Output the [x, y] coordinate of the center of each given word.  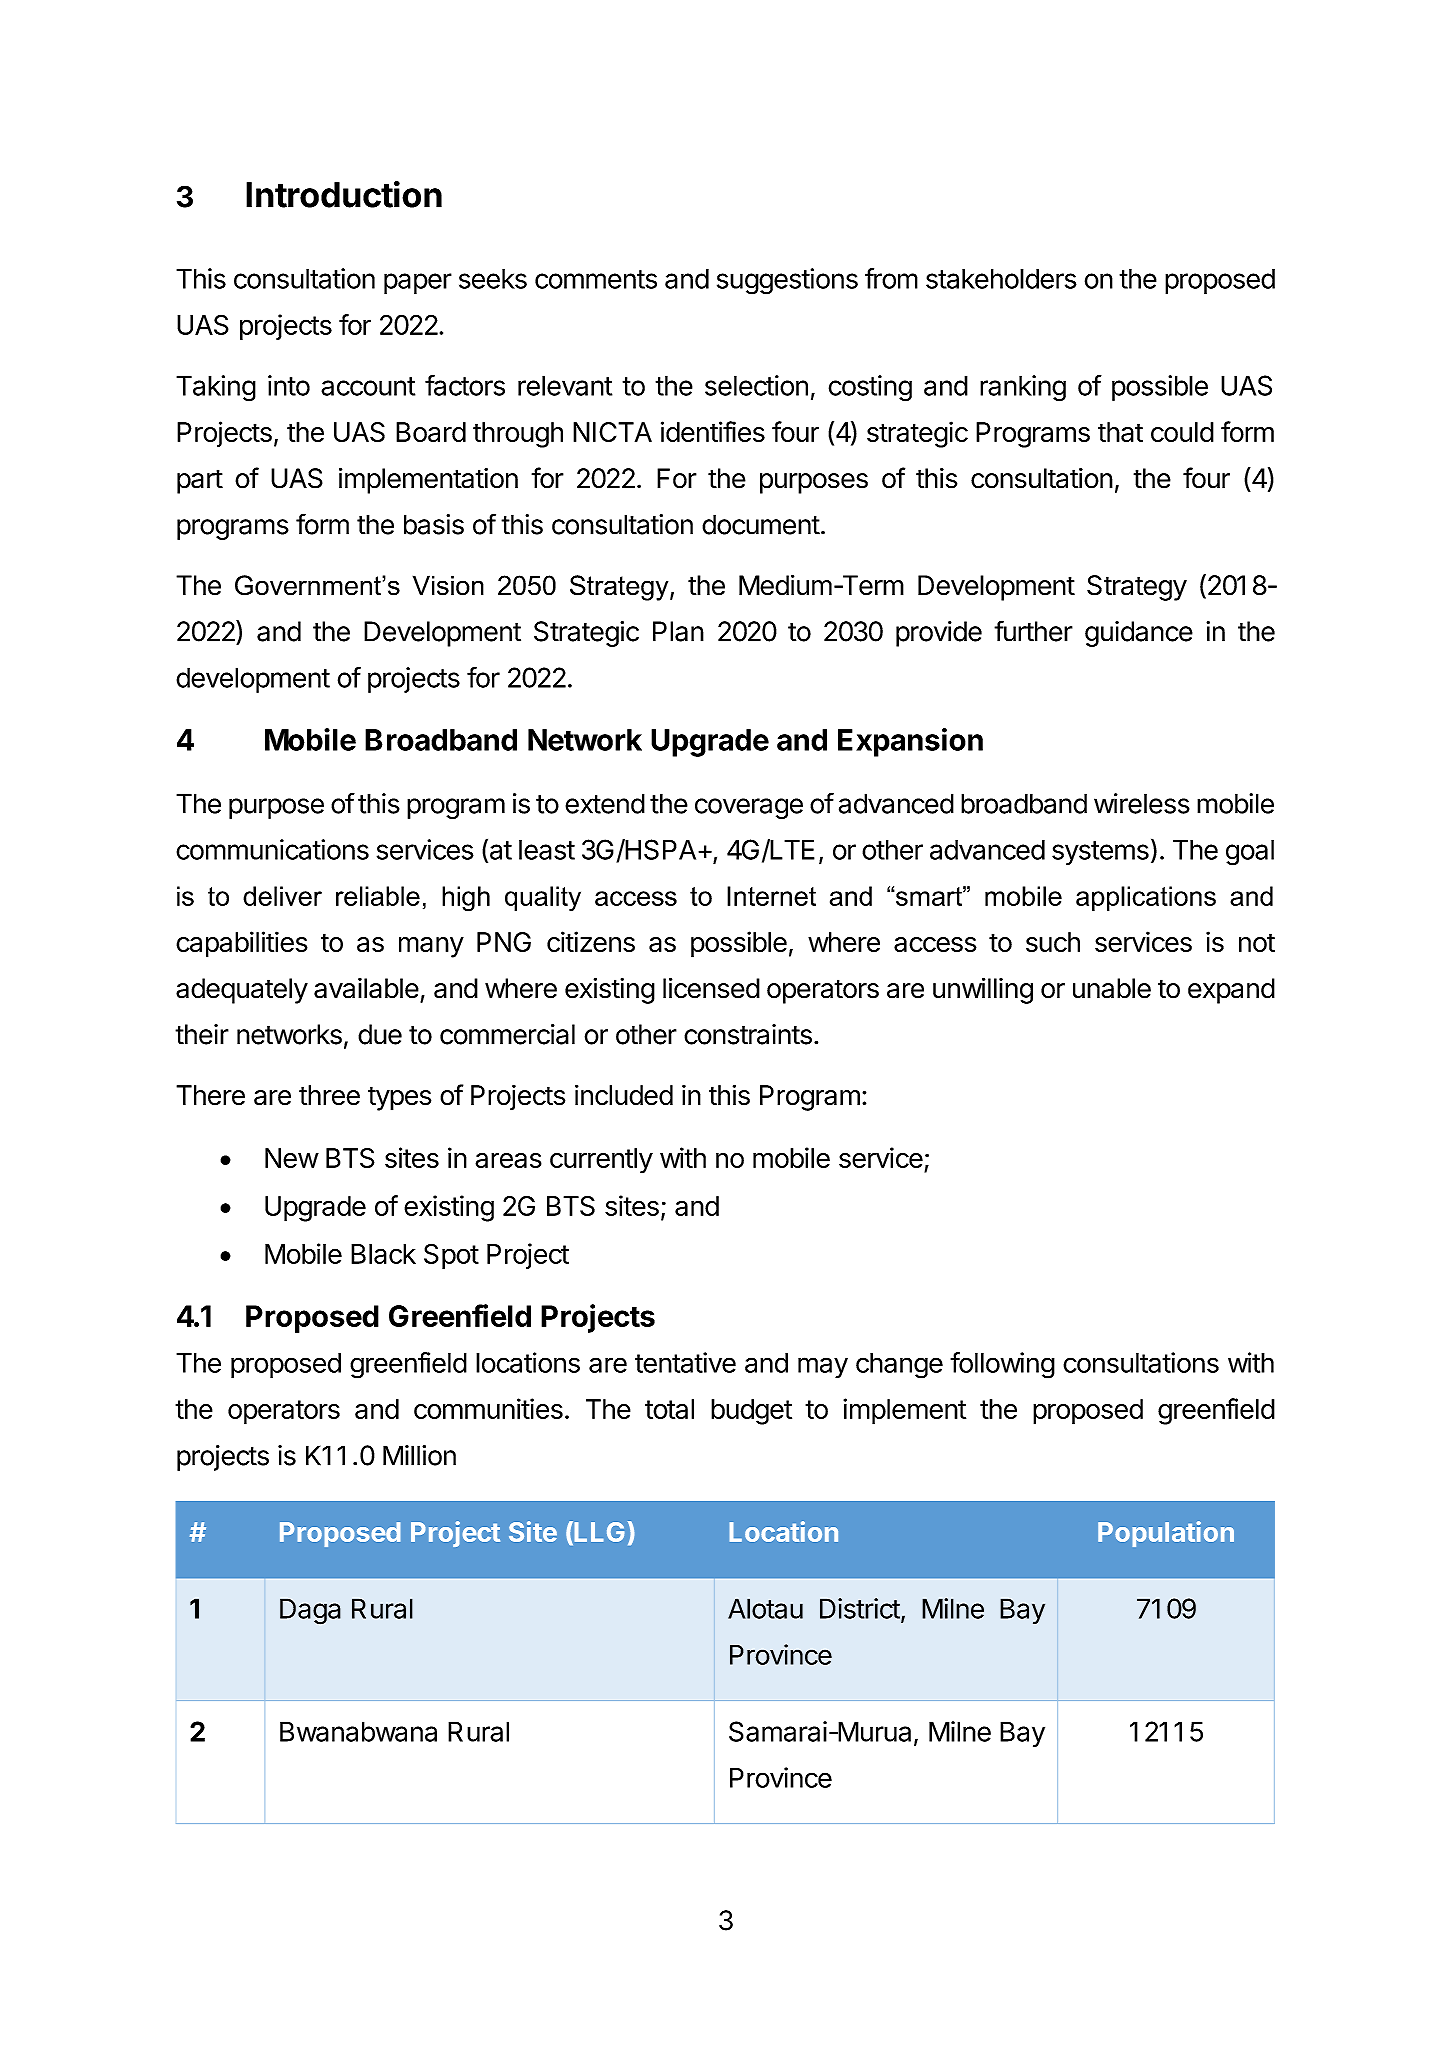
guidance [1139, 634]
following [1002, 1365]
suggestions [787, 281]
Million [419, 1455]
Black [383, 1254]
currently [601, 1161]
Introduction [344, 194]
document [761, 524]
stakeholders [1001, 279]
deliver [282, 896]
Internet [771, 896]
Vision [448, 585]
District [860, 1608]
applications [1146, 898]
